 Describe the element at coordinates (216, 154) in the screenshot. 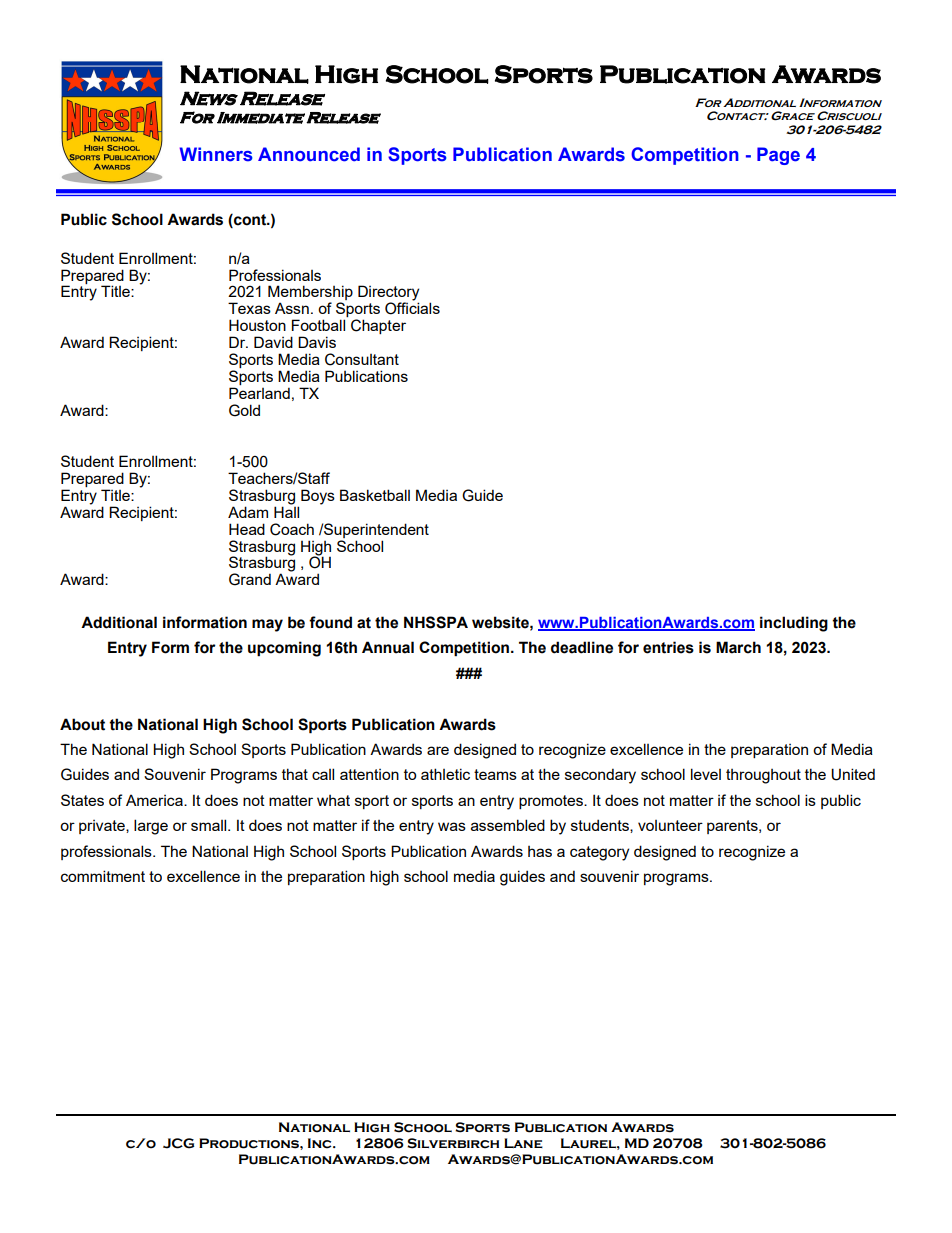

I see `Winners` at that location.
